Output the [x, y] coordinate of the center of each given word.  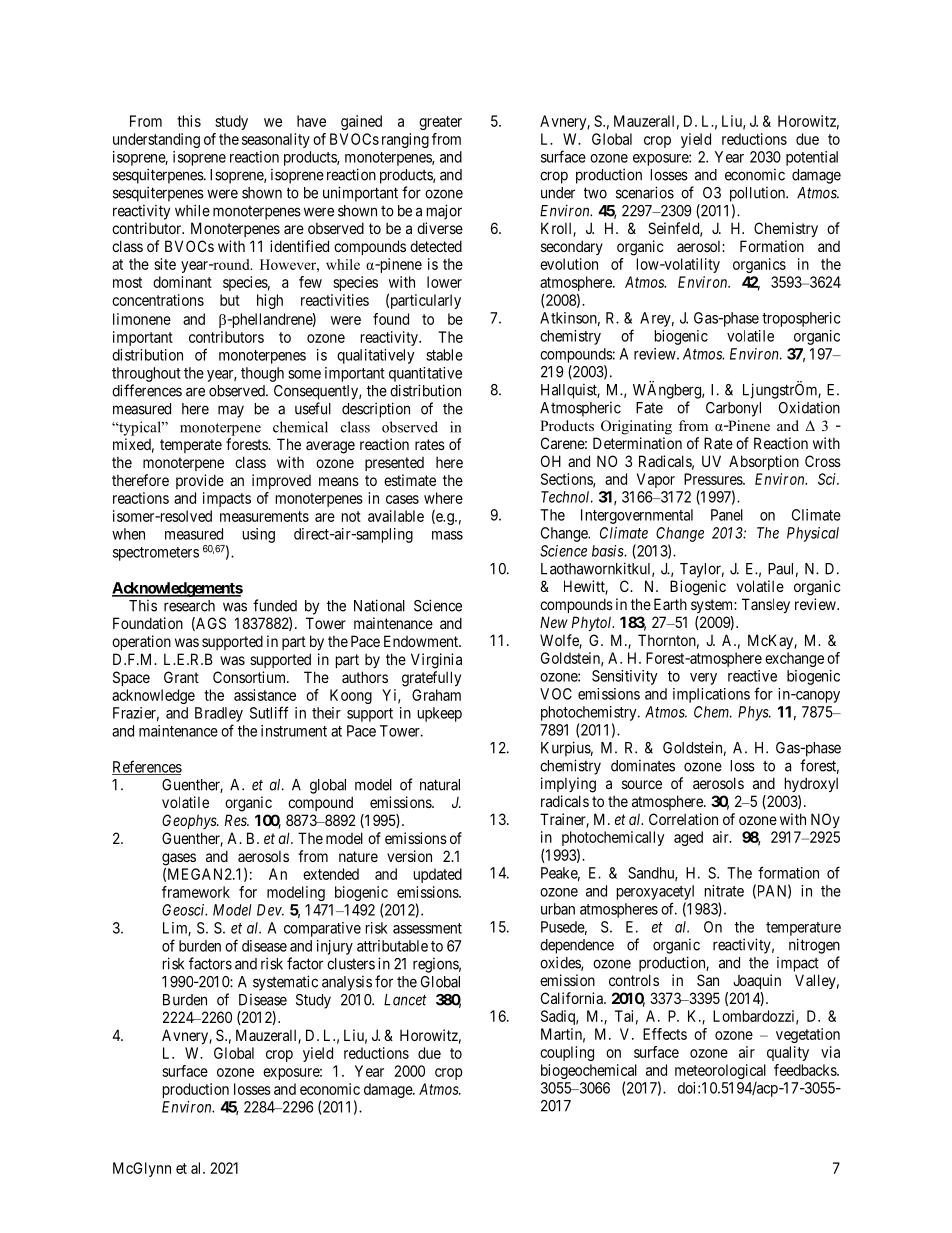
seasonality [276, 140]
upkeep [440, 714]
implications [711, 695]
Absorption [764, 462]
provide [200, 481]
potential [812, 158]
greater [440, 123]
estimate [410, 480]
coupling [567, 1053]
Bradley [219, 714]
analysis [347, 983]
